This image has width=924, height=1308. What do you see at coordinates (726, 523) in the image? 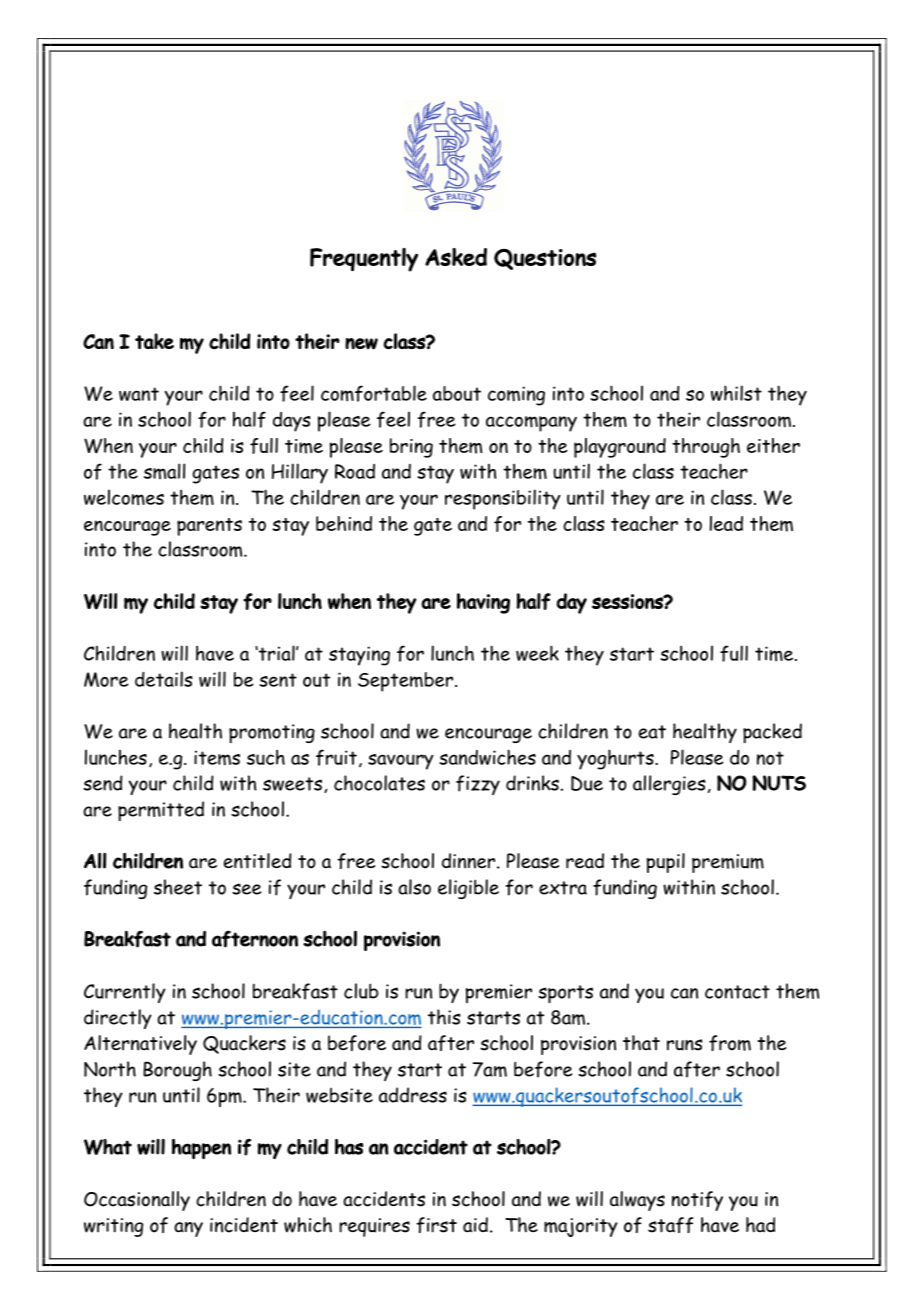
I see `lead` at bounding box center [726, 523].
